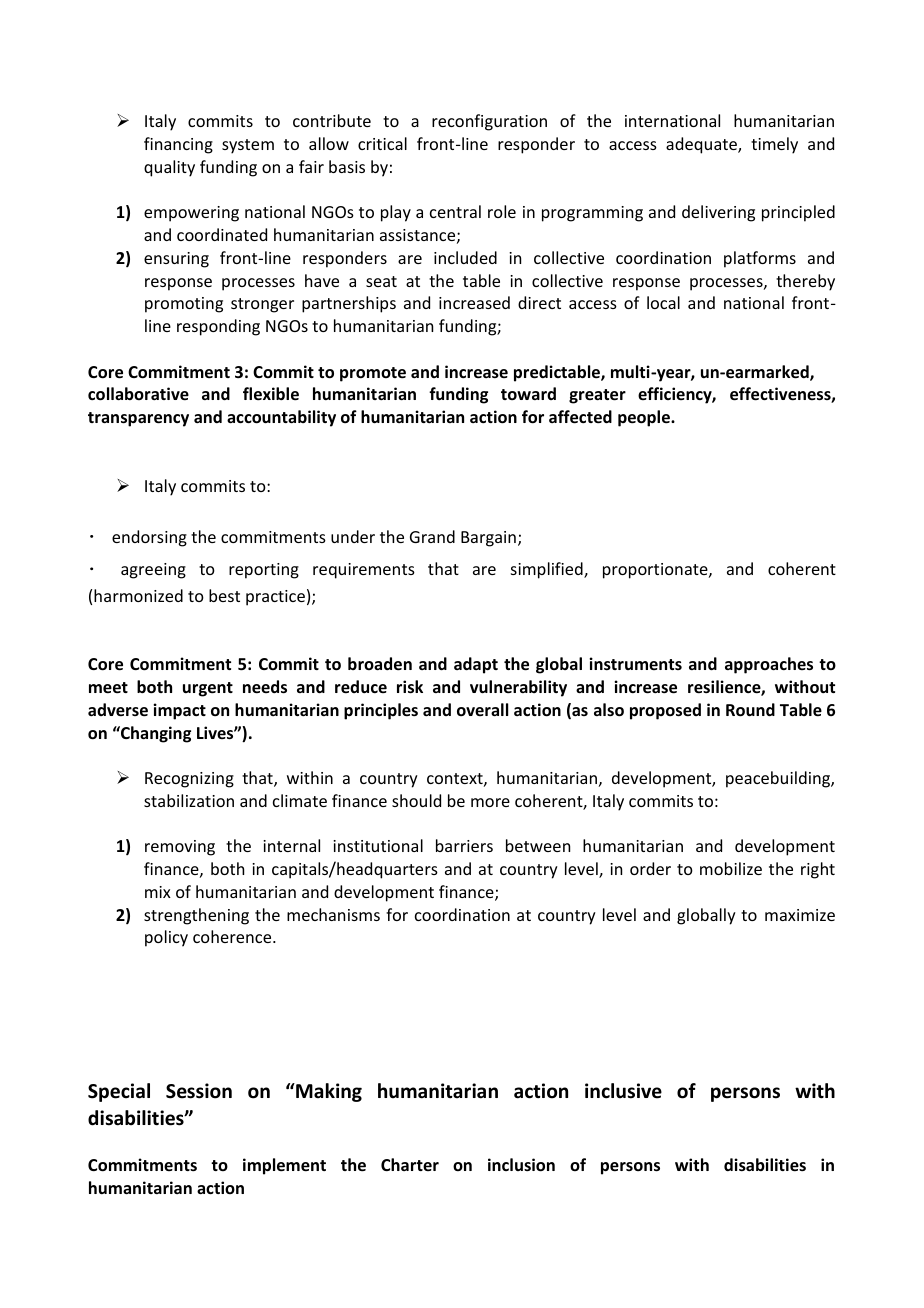 Image resolution: width=924 pixels, height=1308 pixels. What do you see at coordinates (464, 845) in the screenshot?
I see `barriers` at bounding box center [464, 845].
